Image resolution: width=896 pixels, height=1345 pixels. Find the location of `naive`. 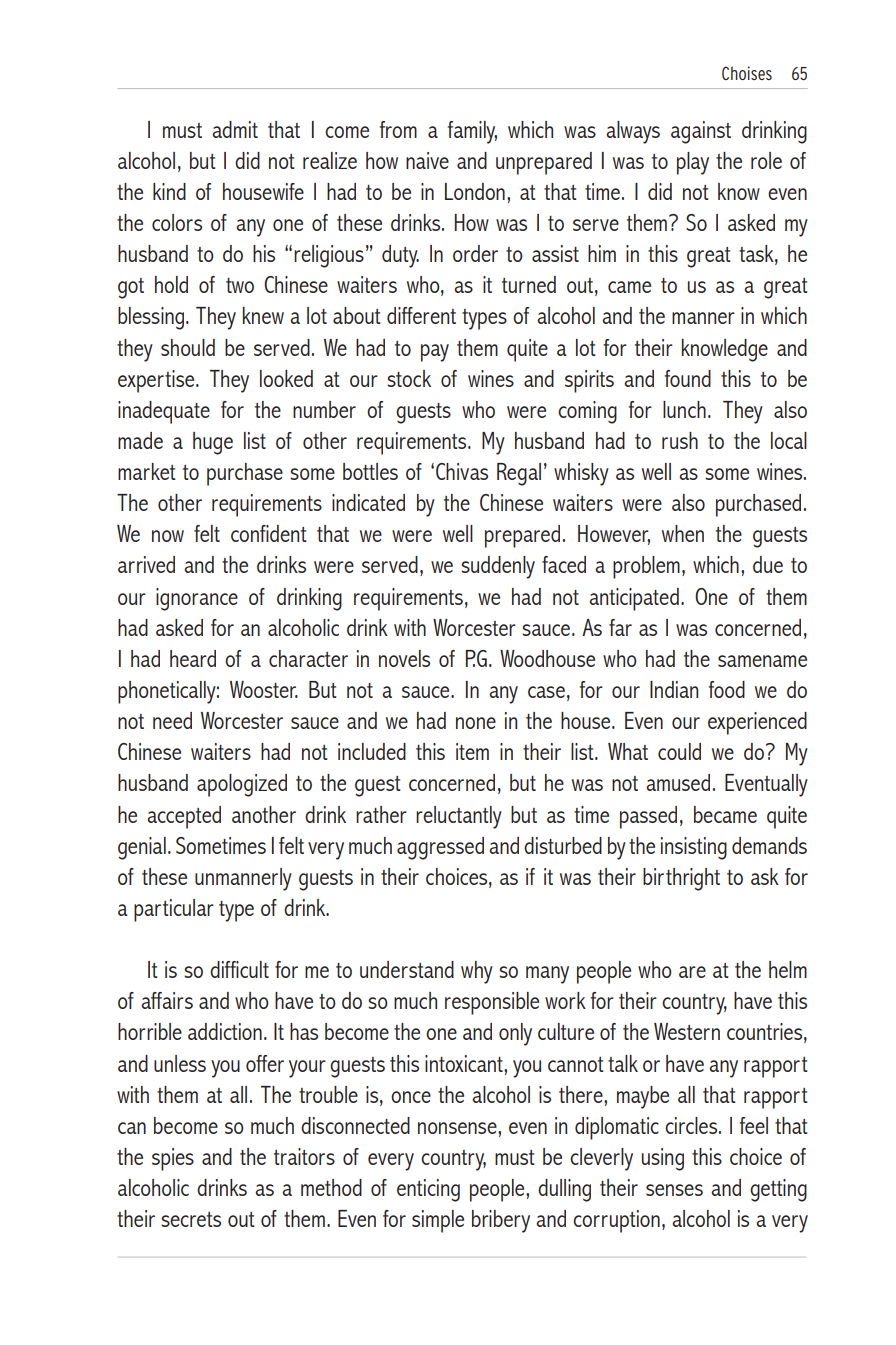

naive is located at coordinates (427, 160).
